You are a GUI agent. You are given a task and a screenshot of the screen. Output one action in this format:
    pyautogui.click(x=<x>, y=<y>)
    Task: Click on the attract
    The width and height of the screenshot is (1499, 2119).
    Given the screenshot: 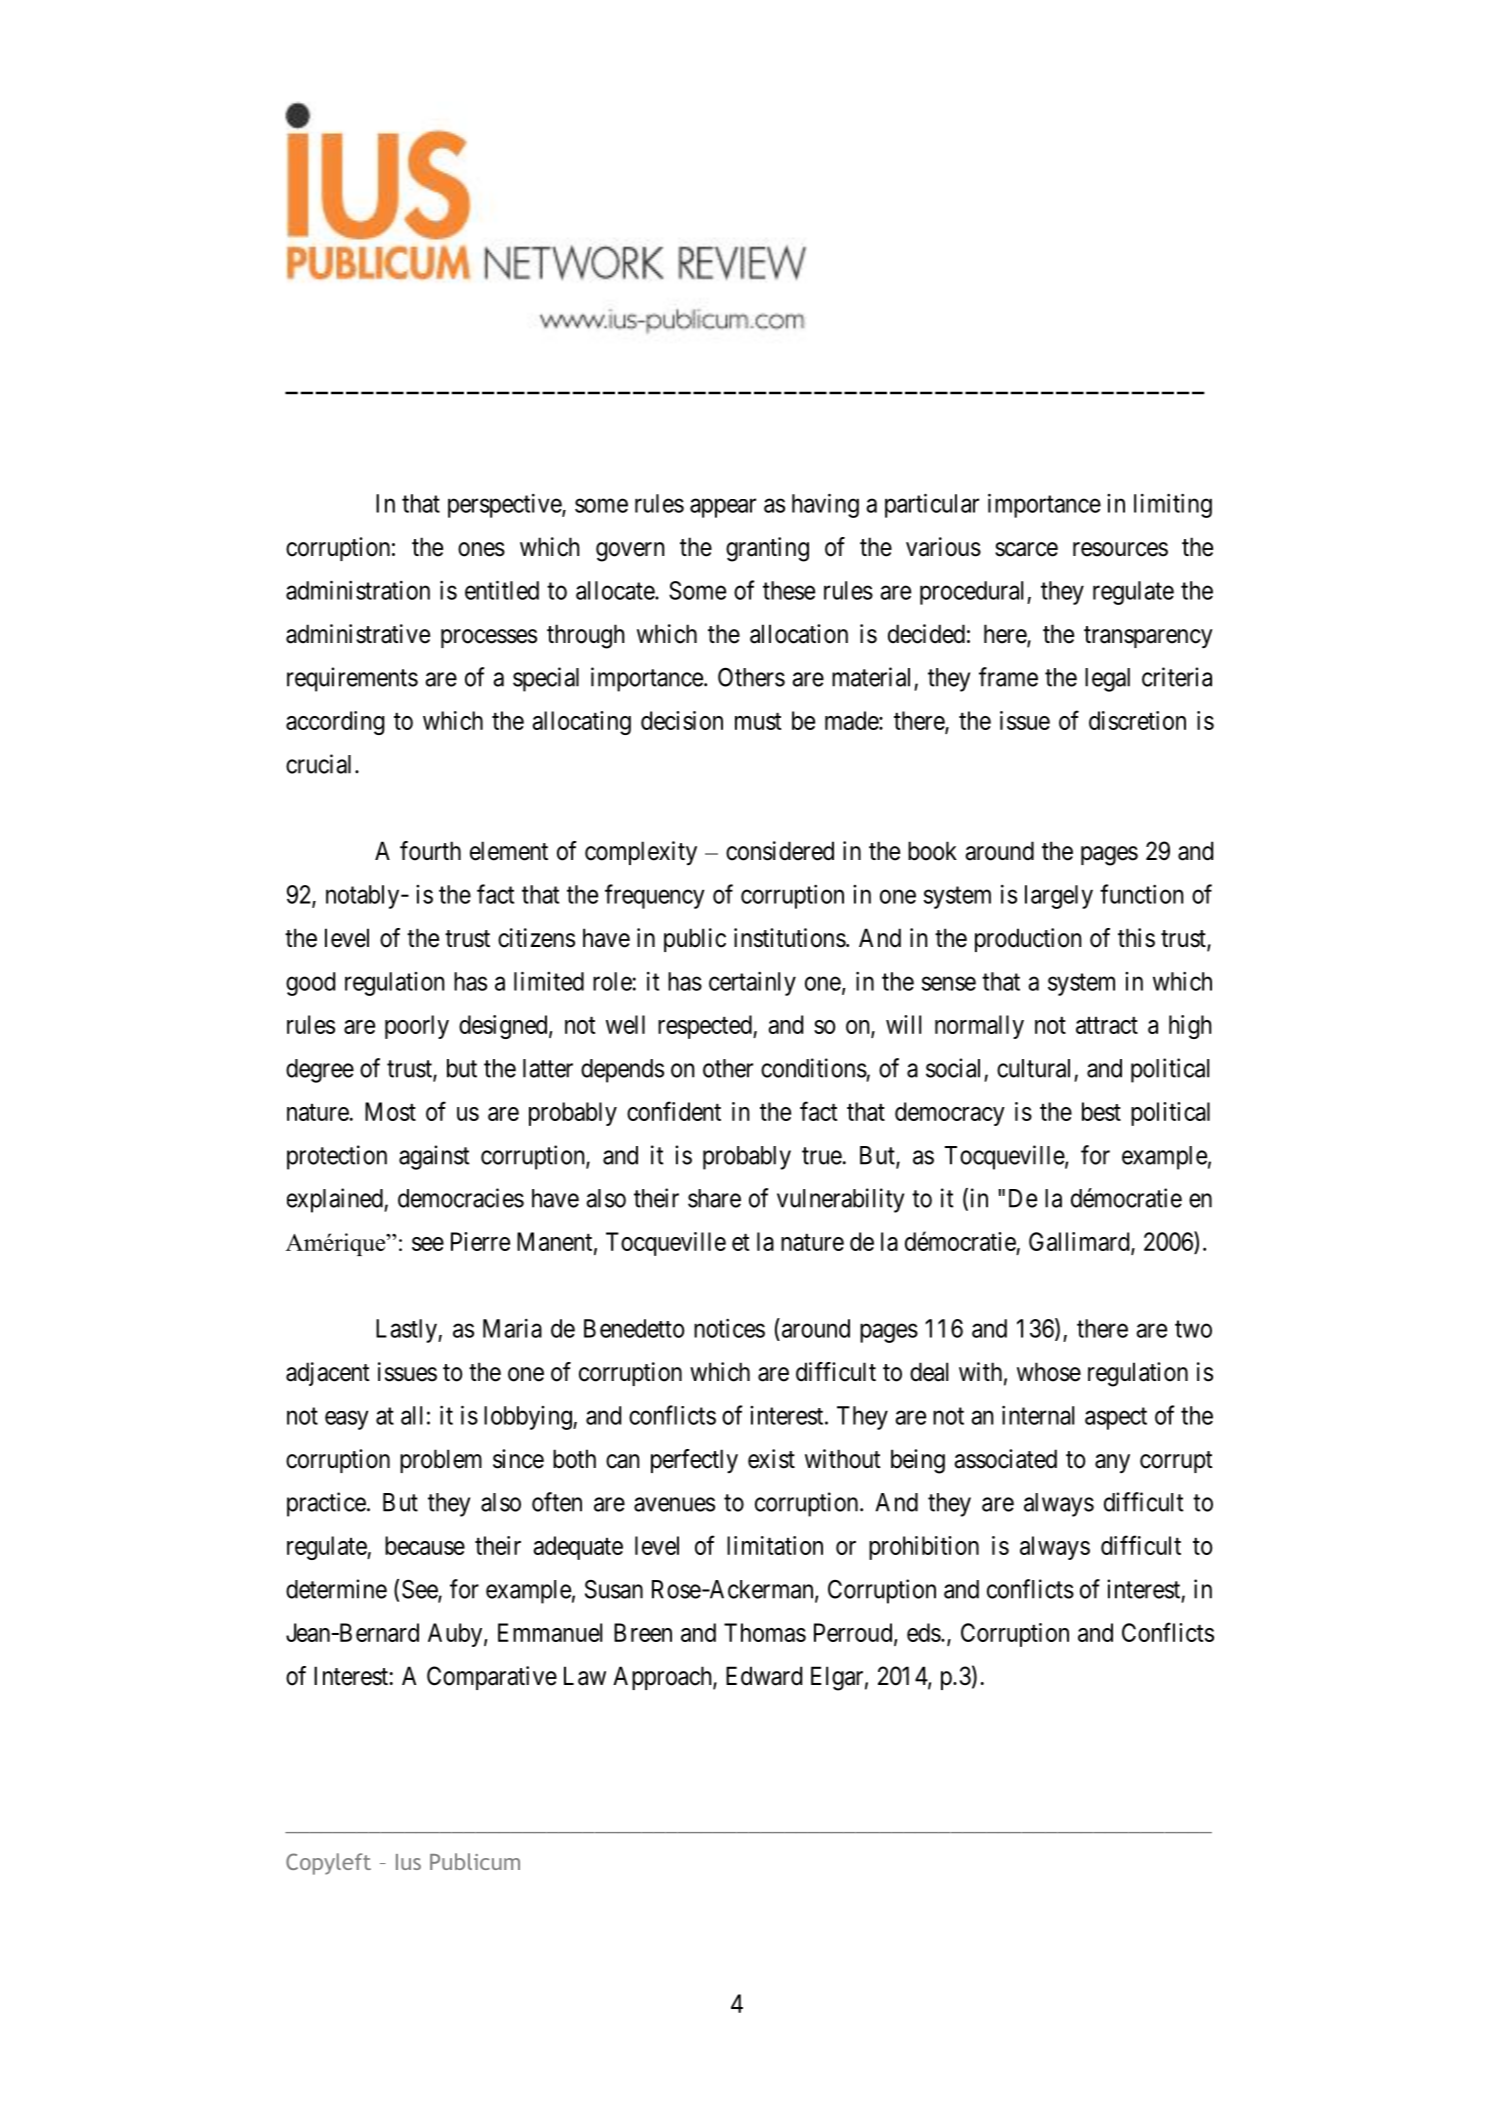 What is the action you would take?
    pyautogui.click(x=1107, y=1025)
